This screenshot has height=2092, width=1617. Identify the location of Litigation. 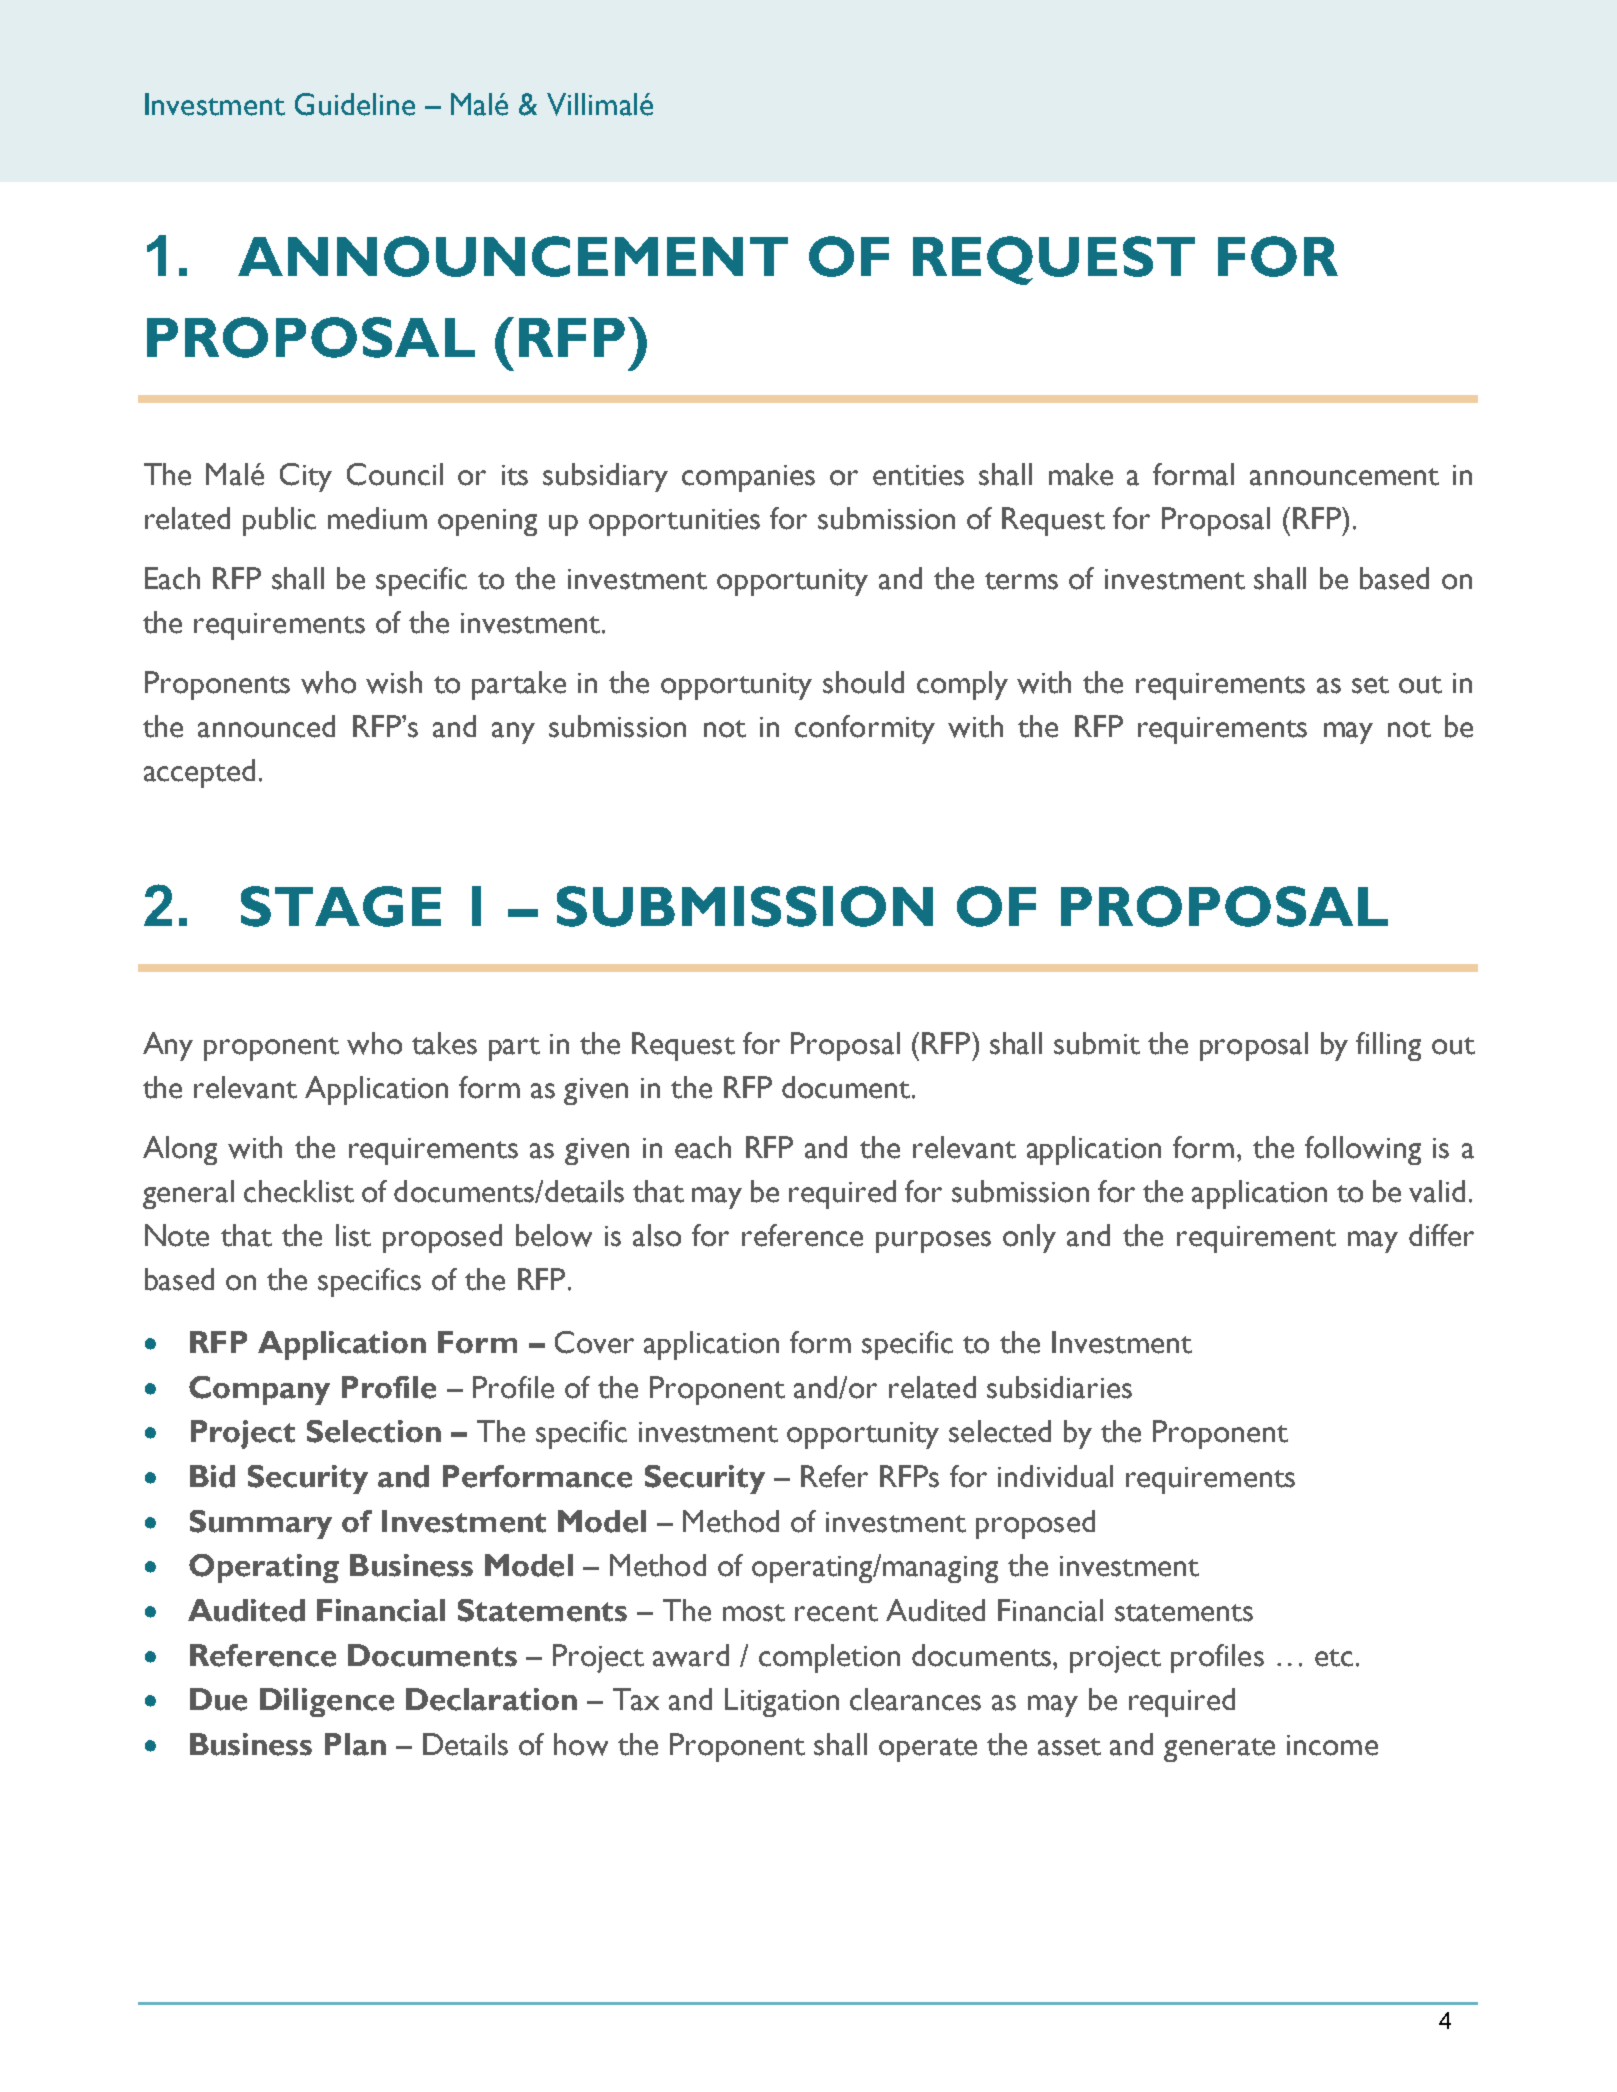
(782, 1702).
